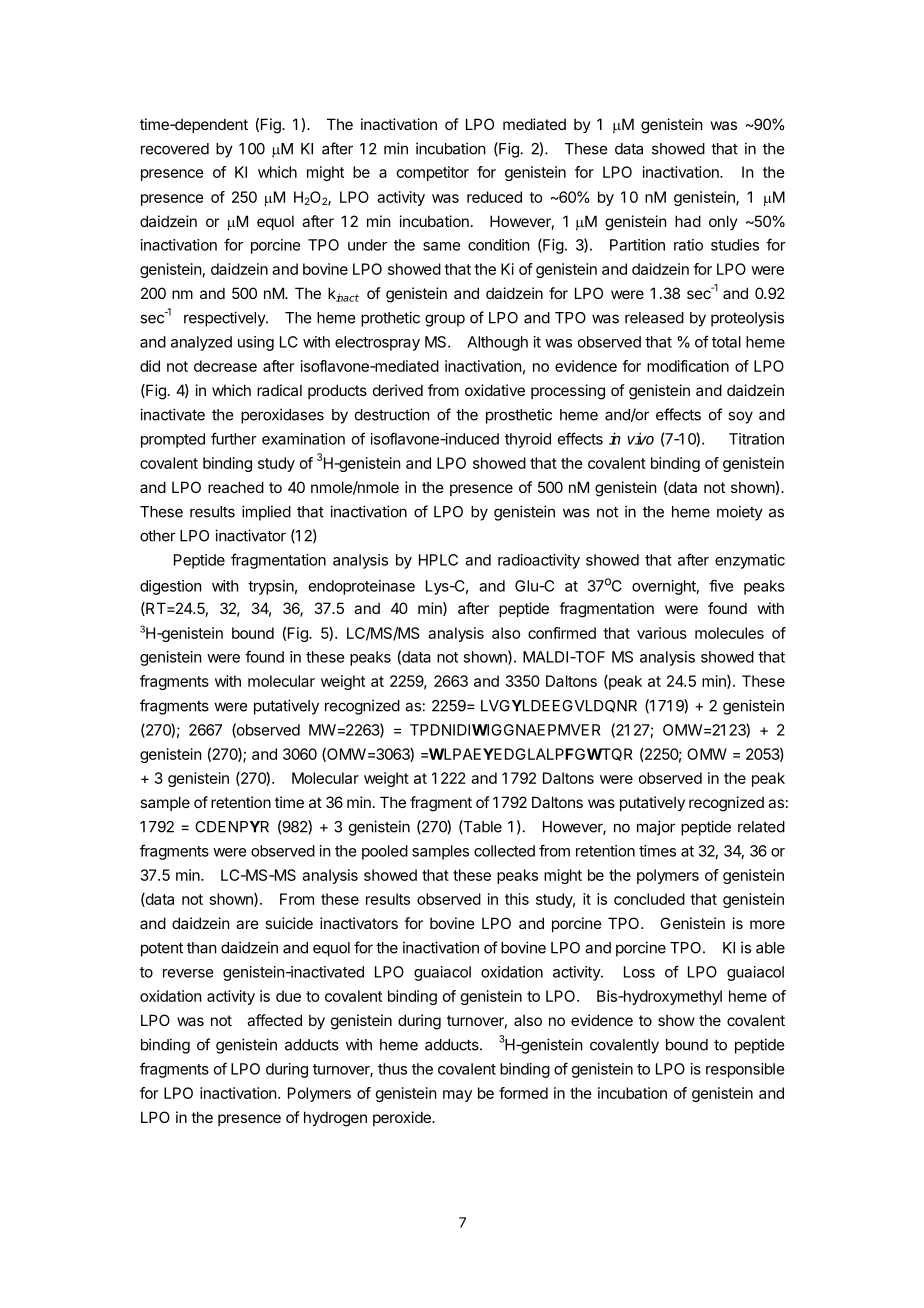 This screenshot has height=1308, width=924. I want to click on had, so click(688, 221).
